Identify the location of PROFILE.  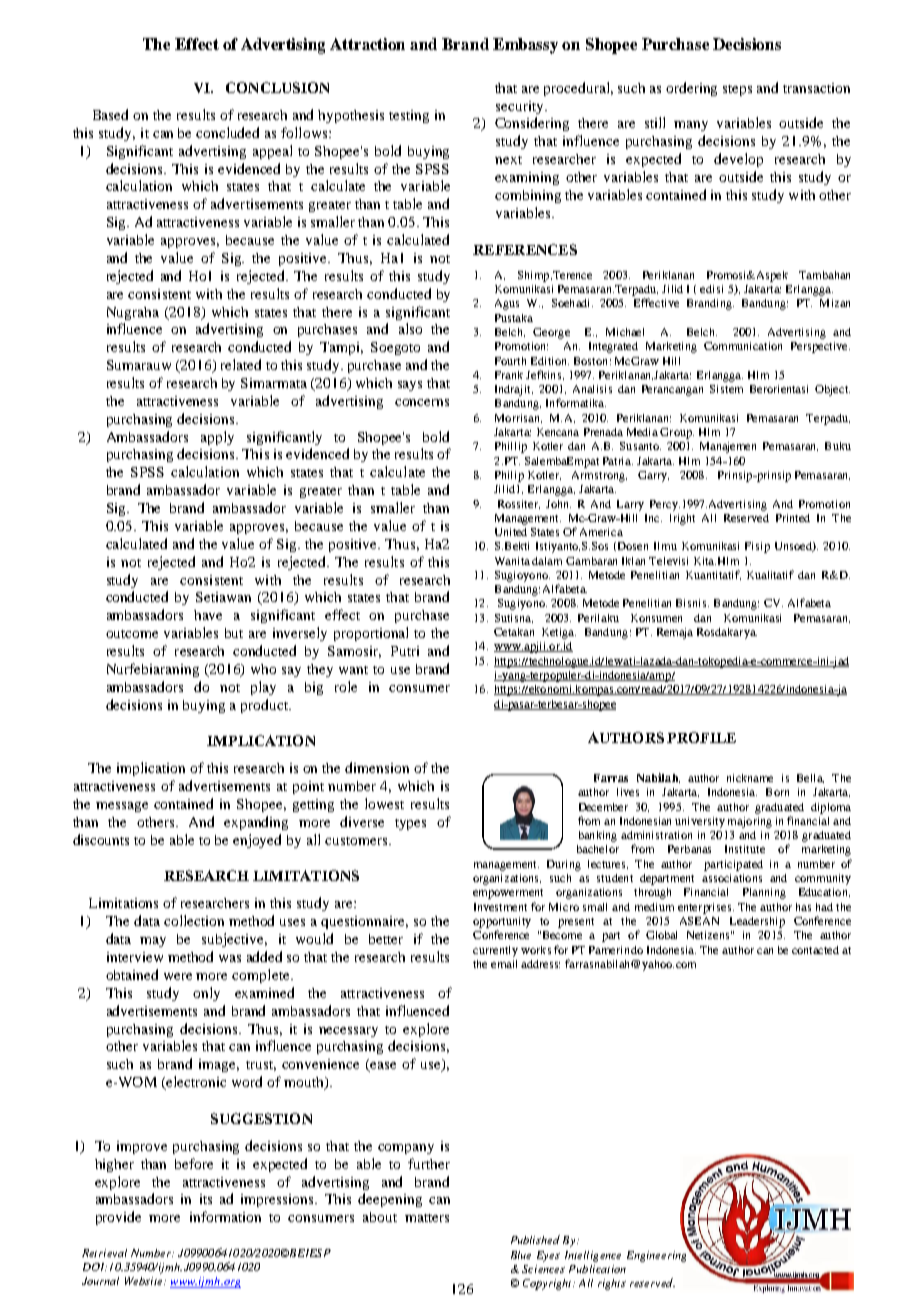
(701, 737).
